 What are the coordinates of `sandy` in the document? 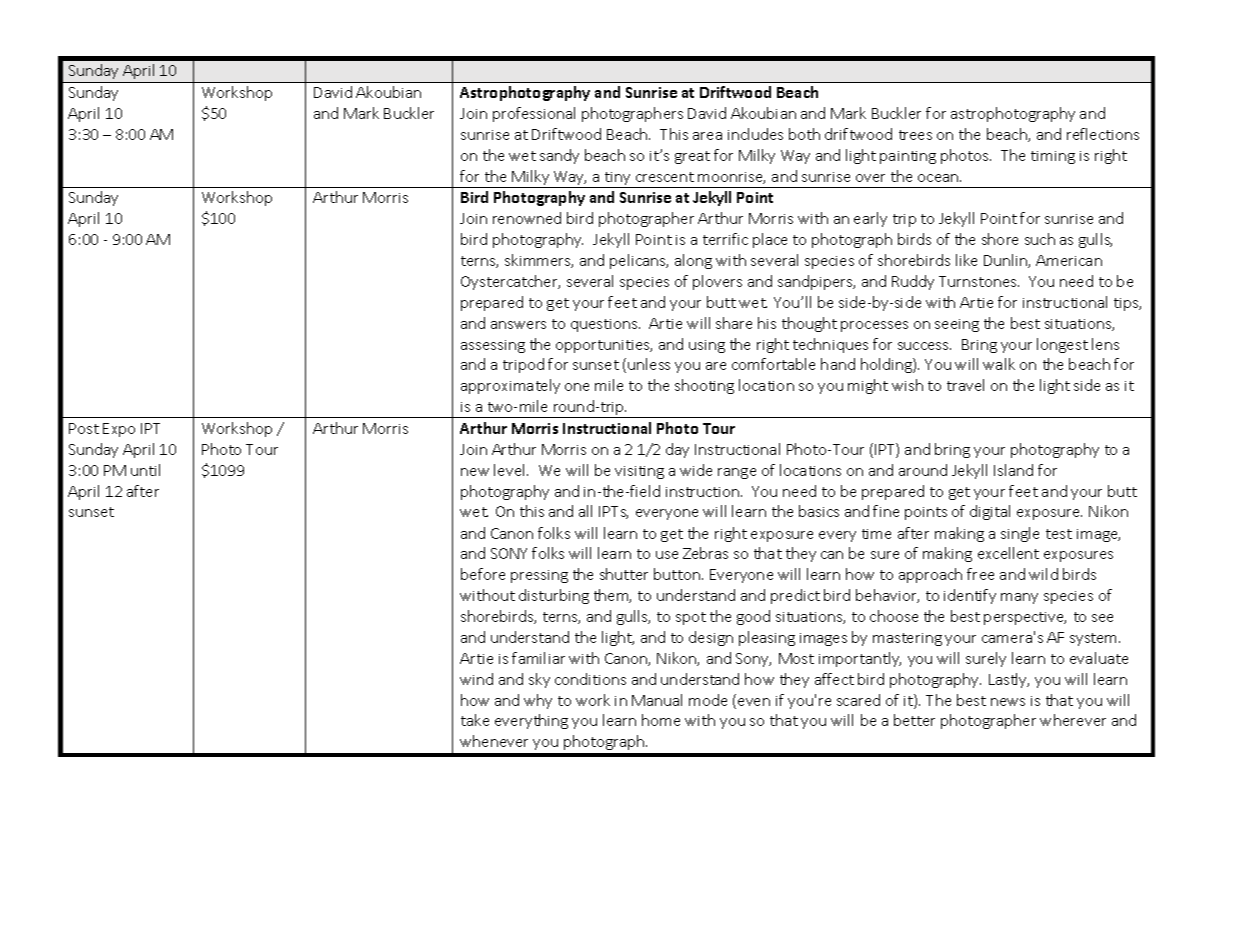 It's located at (559, 156).
